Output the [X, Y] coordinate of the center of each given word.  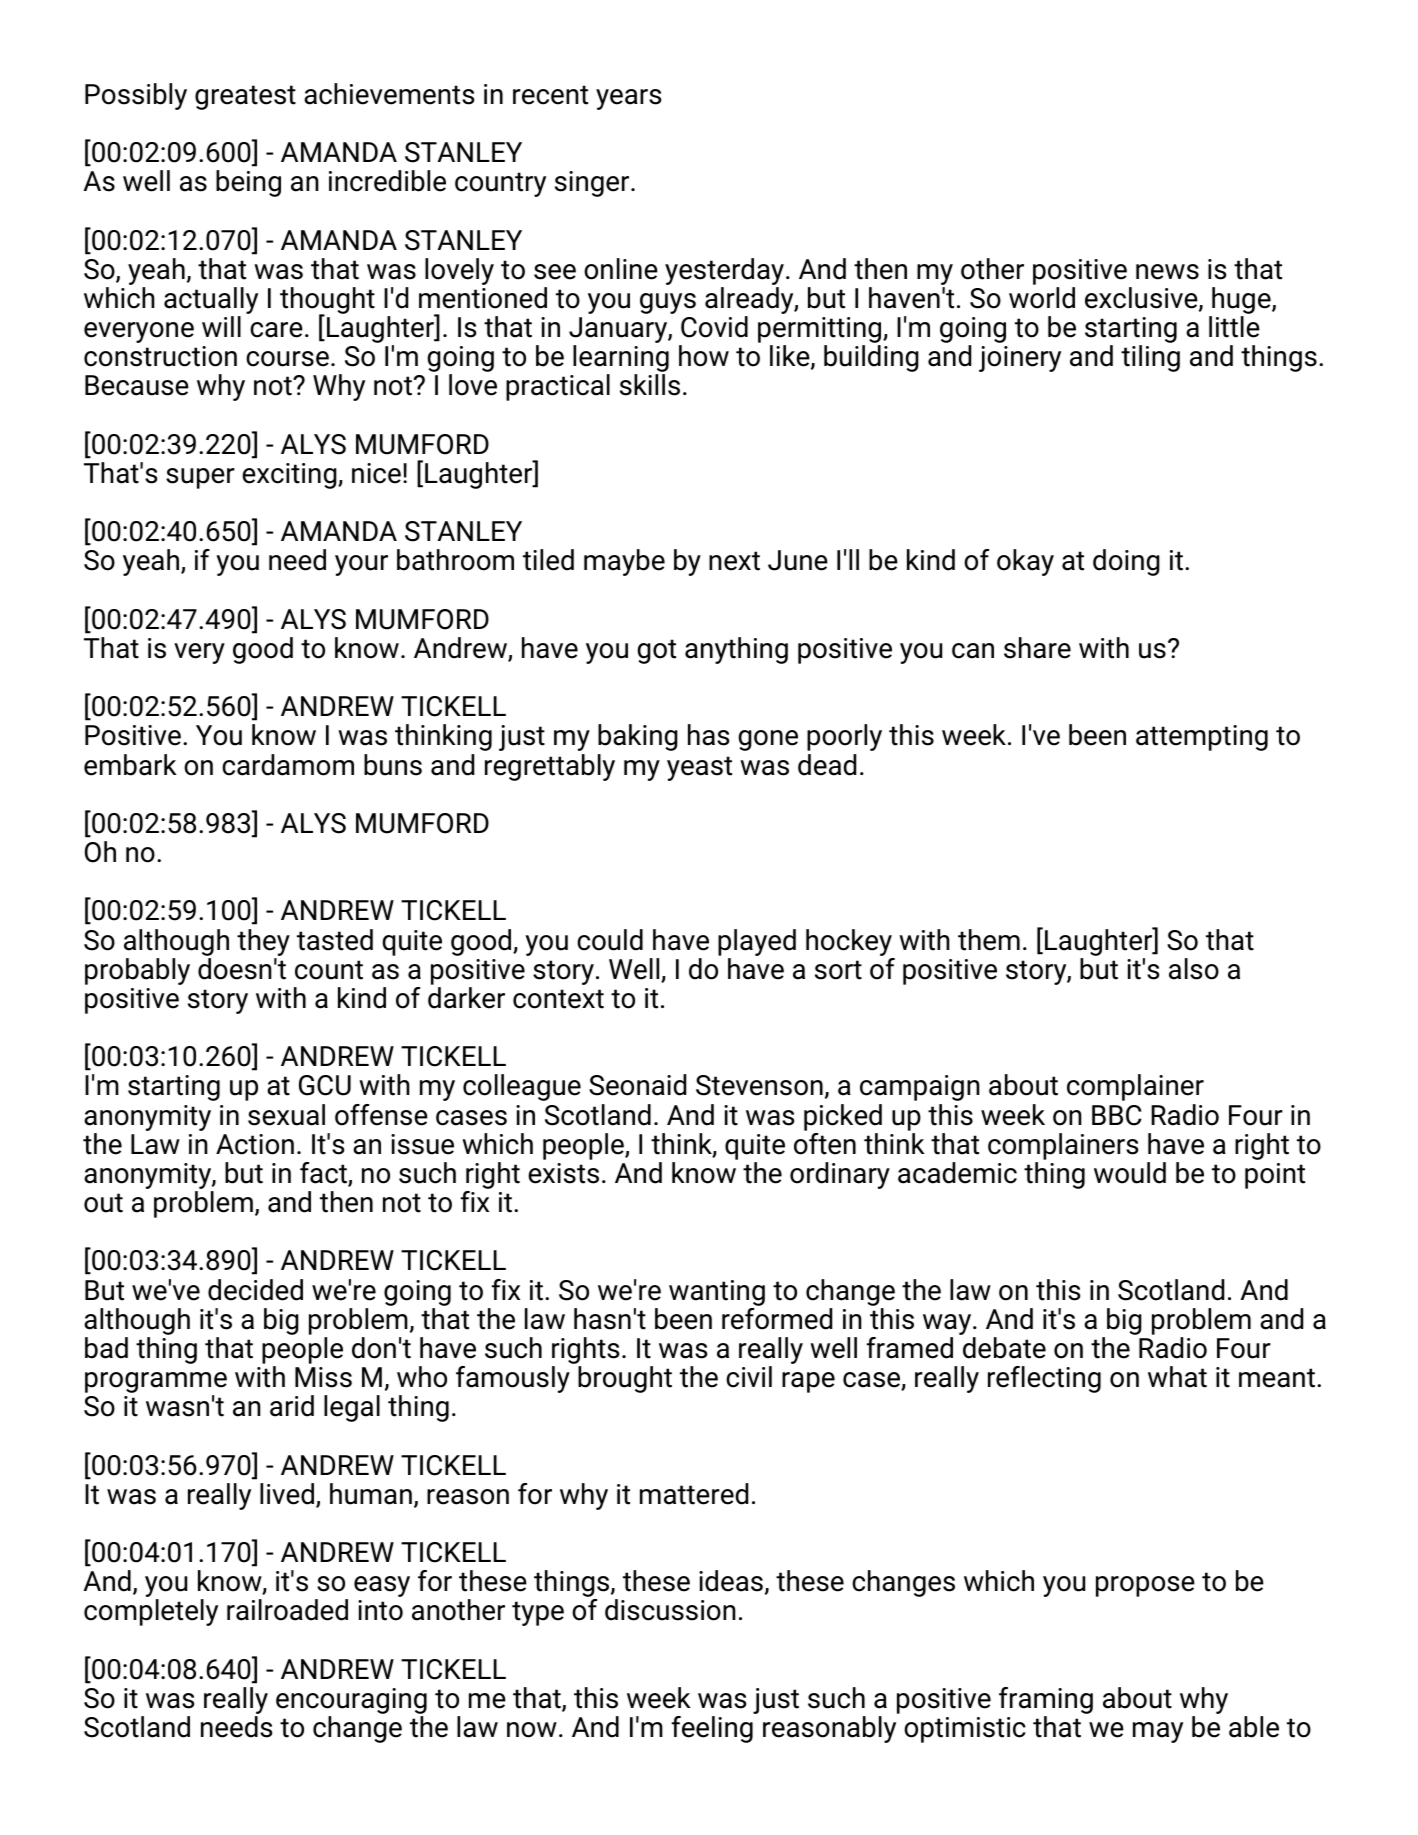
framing [1046, 1702]
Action [255, 1144]
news [1167, 272]
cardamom [288, 765]
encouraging [351, 1702]
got [657, 651]
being [248, 183]
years [628, 99]
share [1037, 648]
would [1130, 1173]
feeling [712, 1729]
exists [563, 1173]
